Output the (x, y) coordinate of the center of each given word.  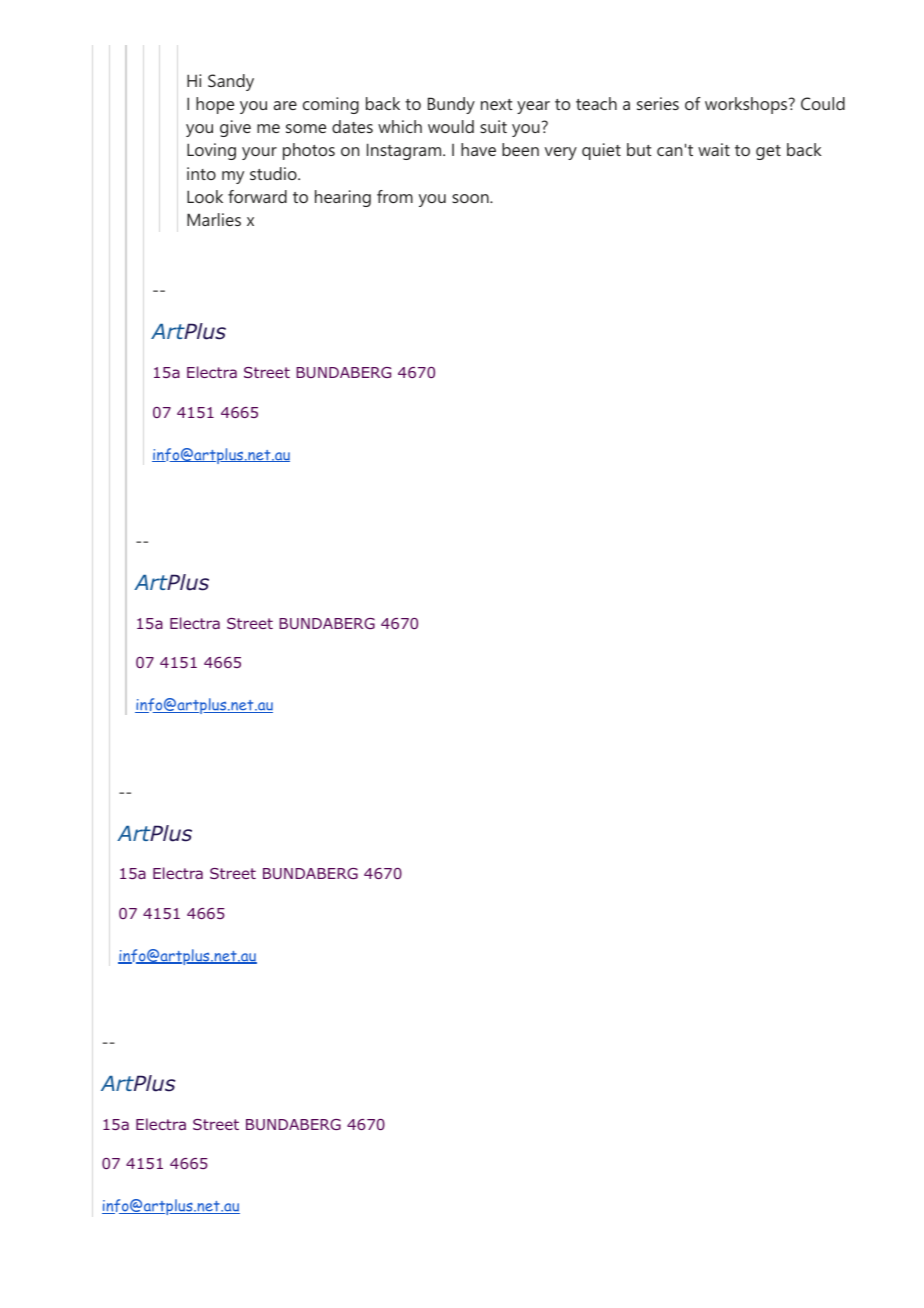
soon (470, 198)
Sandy (231, 82)
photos (309, 151)
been (520, 149)
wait (714, 149)
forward (257, 196)
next (497, 104)
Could (823, 103)
